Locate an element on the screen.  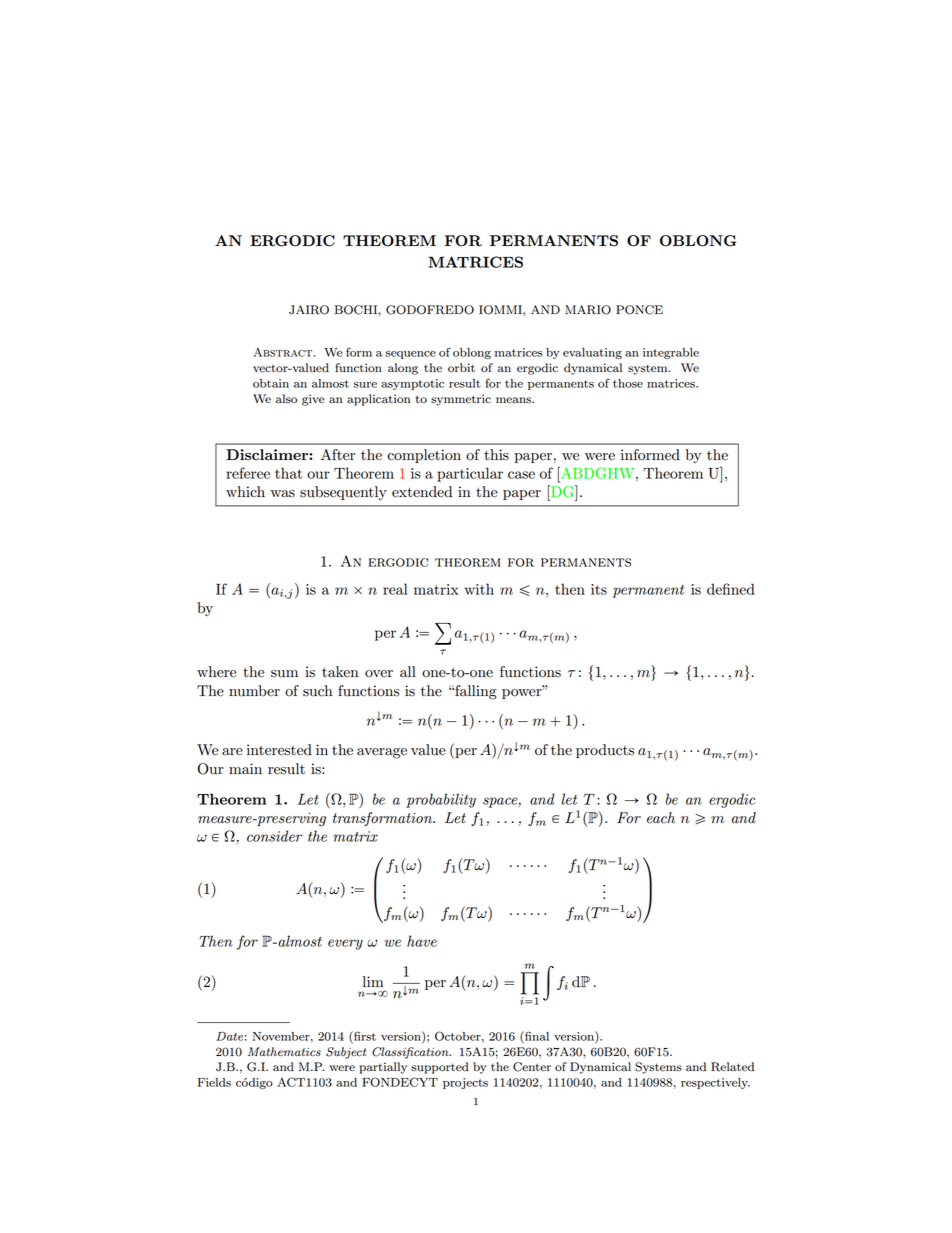
respectively is located at coordinates (715, 1083).
